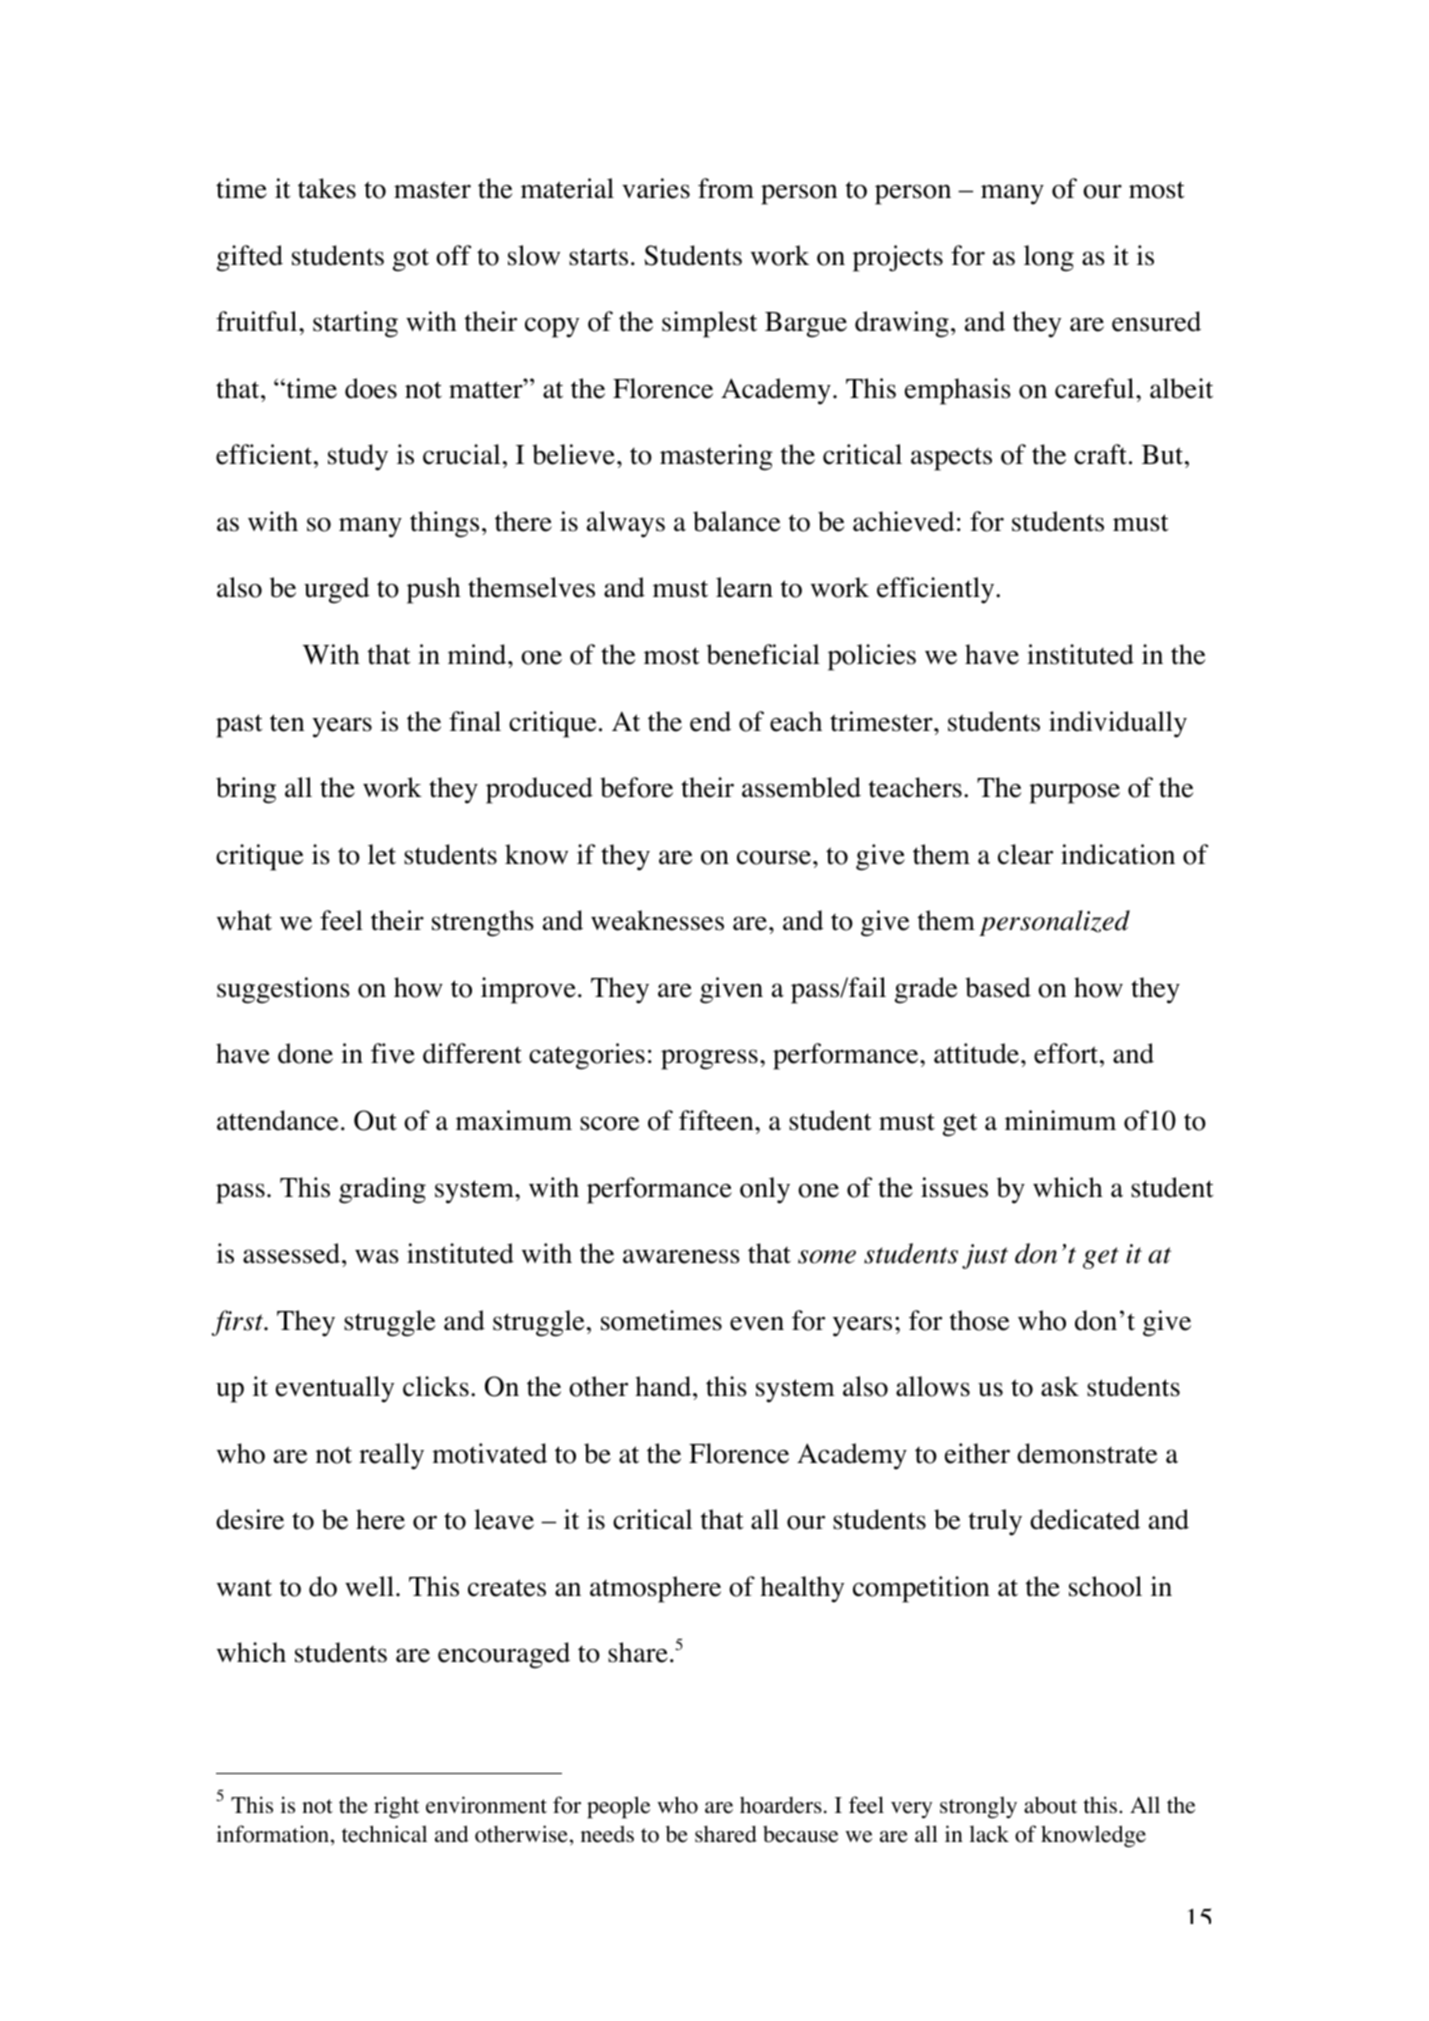 This document has height=2021, width=1429. Describe the element at coordinates (1067, 1053) in the document. I see `effort` at that location.
